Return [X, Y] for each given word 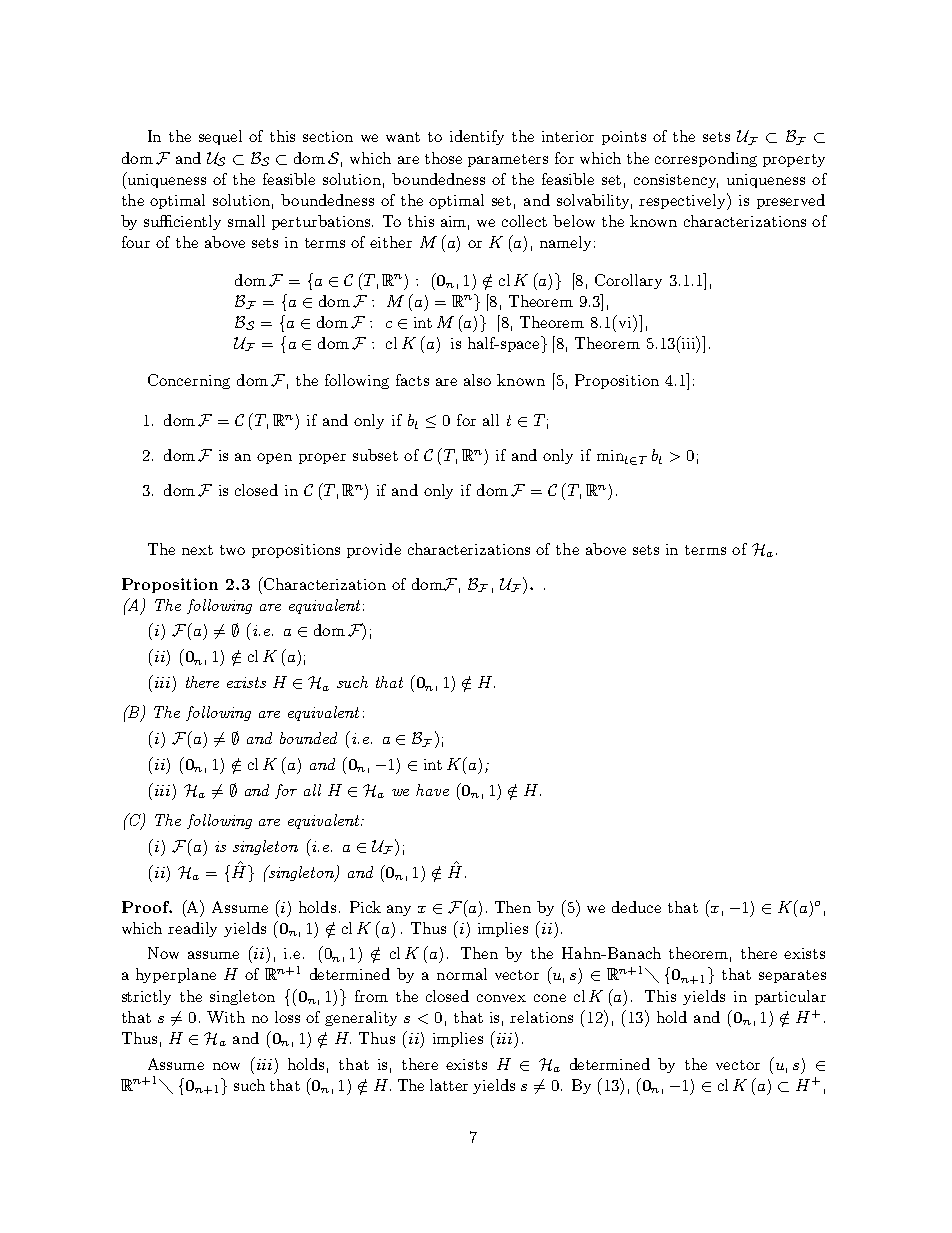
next [197, 550]
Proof [147, 907]
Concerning [189, 381]
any [399, 910]
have [432, 790]
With [226, 1017]
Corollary [628, 281]
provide [374, 550]
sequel [220, 137]
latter [449, 1085]
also [477, 380]
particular [790, 997]
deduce [636, 907]
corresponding [706, 159]
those [443, 158]
